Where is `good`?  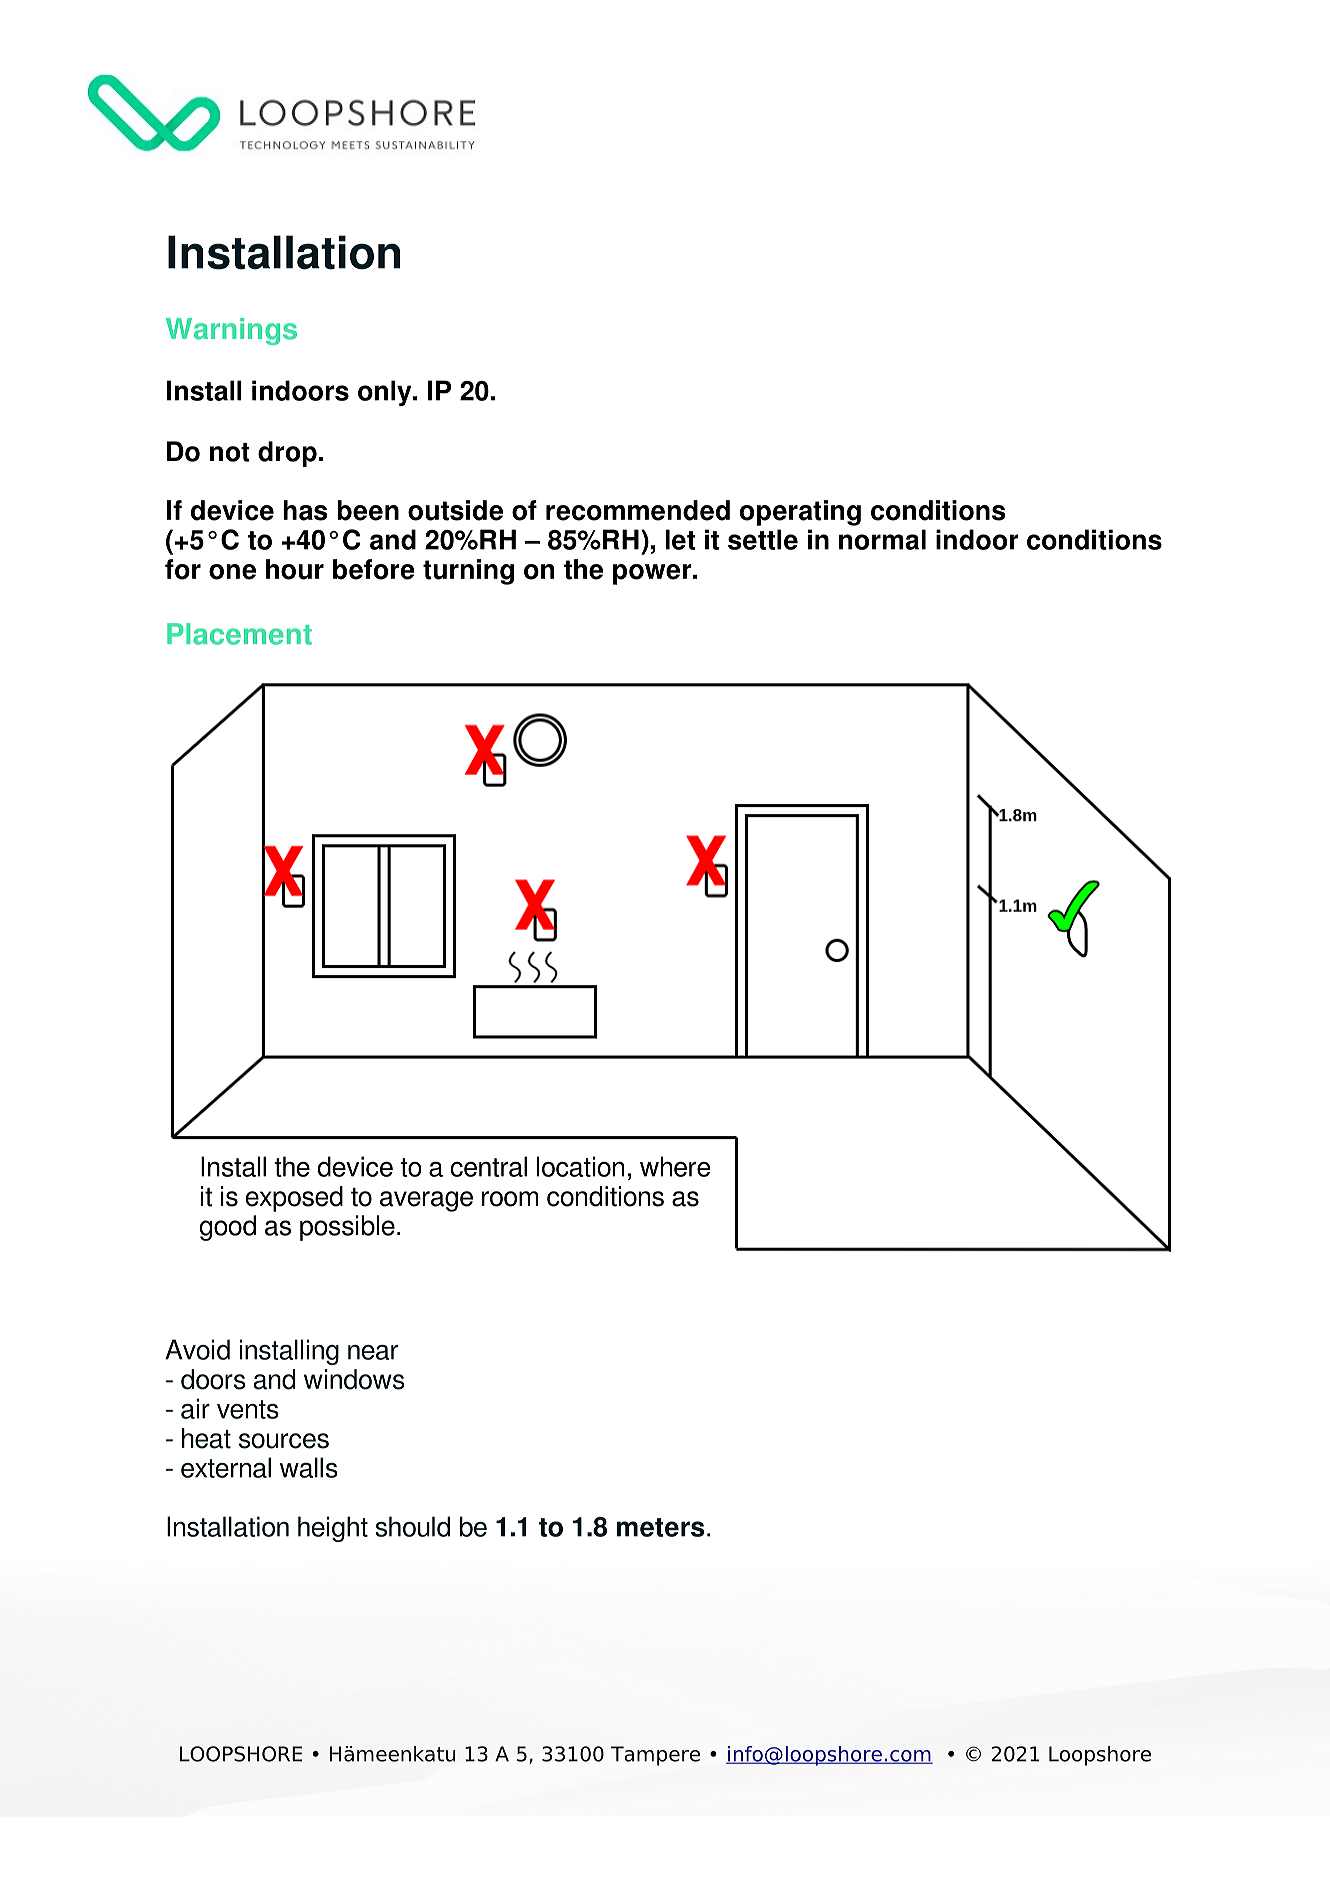 good is located at coordinates (228, 1228).
